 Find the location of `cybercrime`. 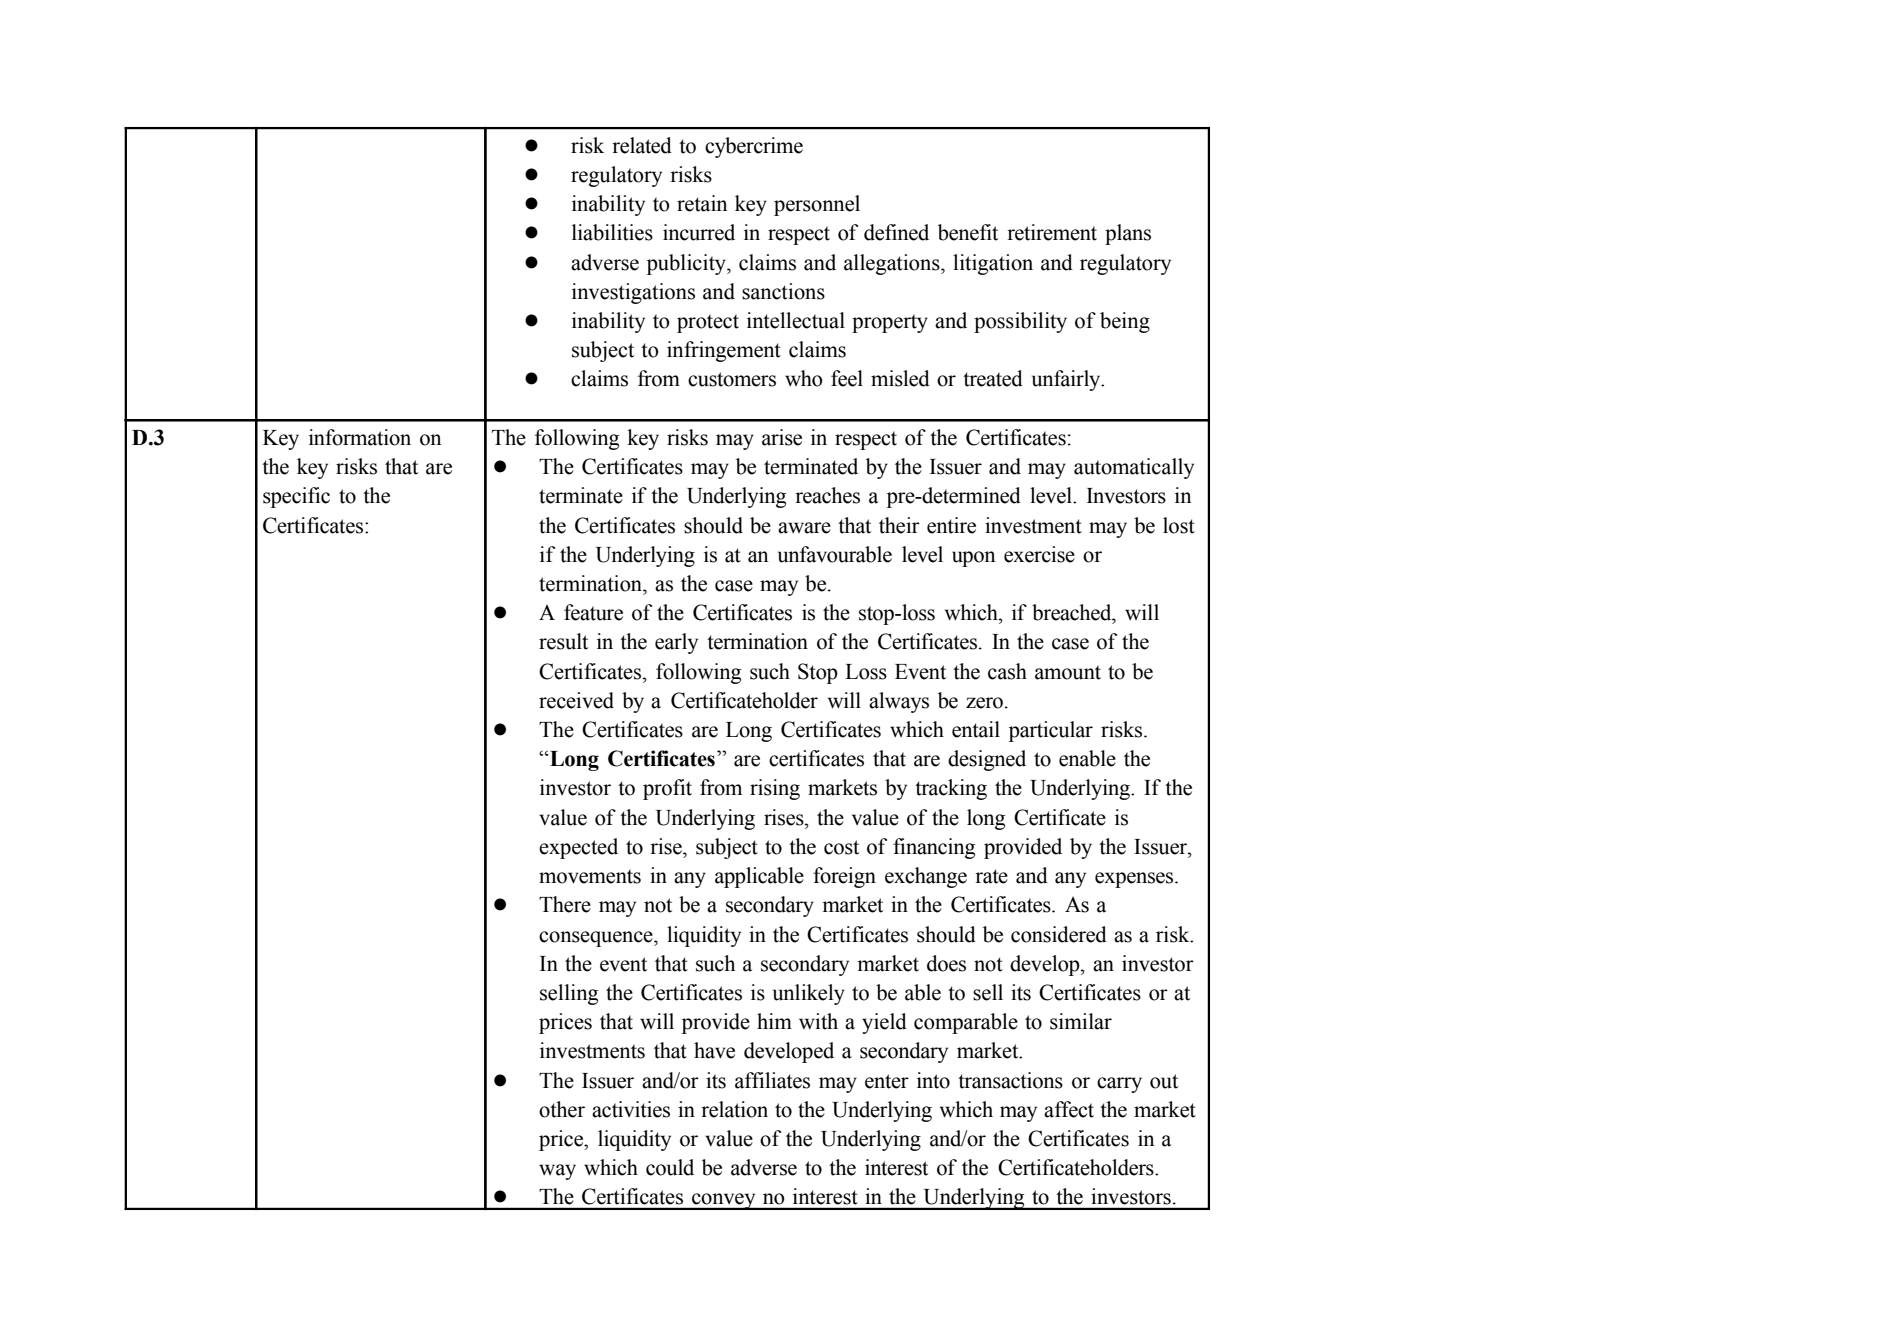

cybercrime is located at coordinates (754, 147).
